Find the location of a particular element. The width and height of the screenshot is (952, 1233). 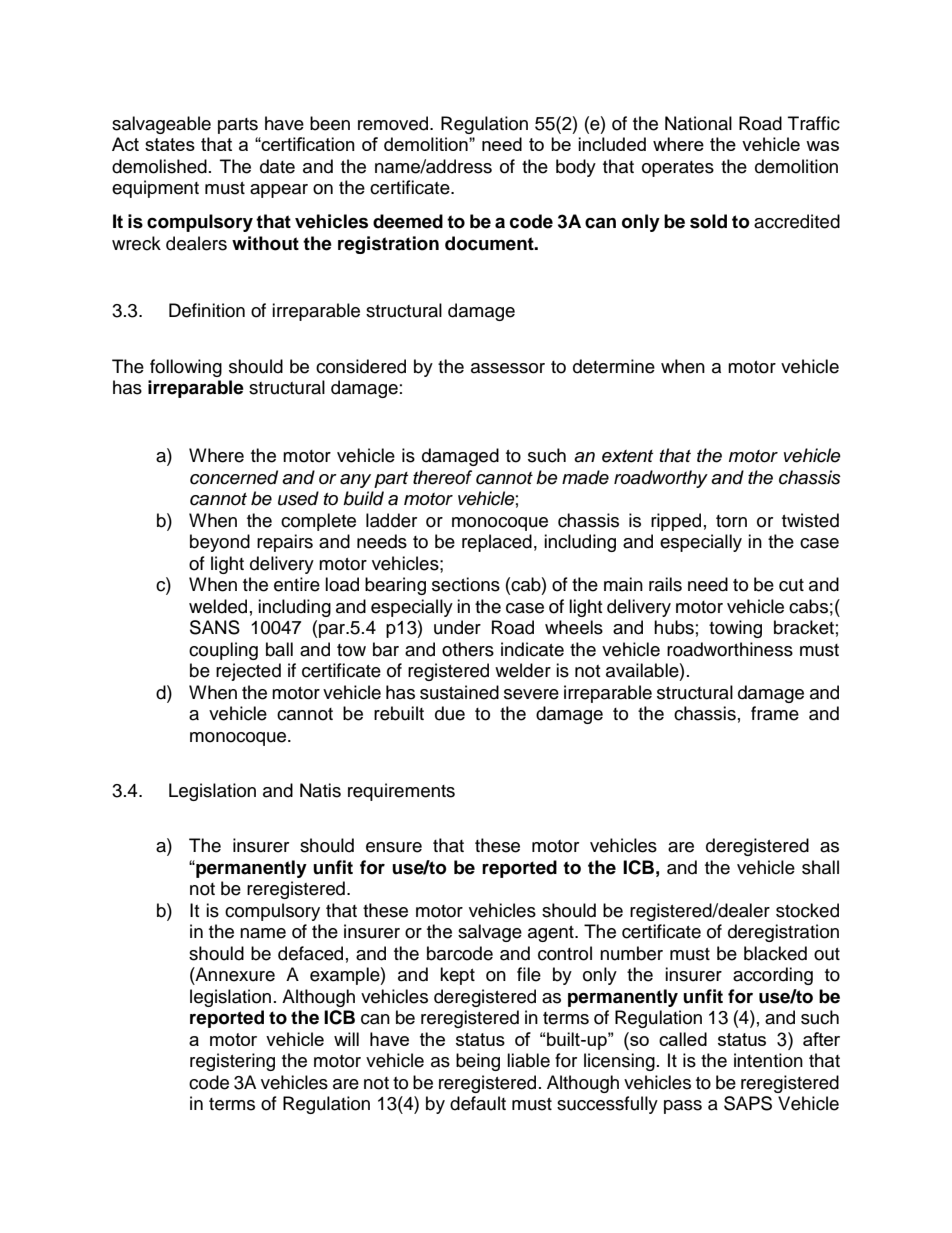

registering is located at coordinates (232, 1062).
